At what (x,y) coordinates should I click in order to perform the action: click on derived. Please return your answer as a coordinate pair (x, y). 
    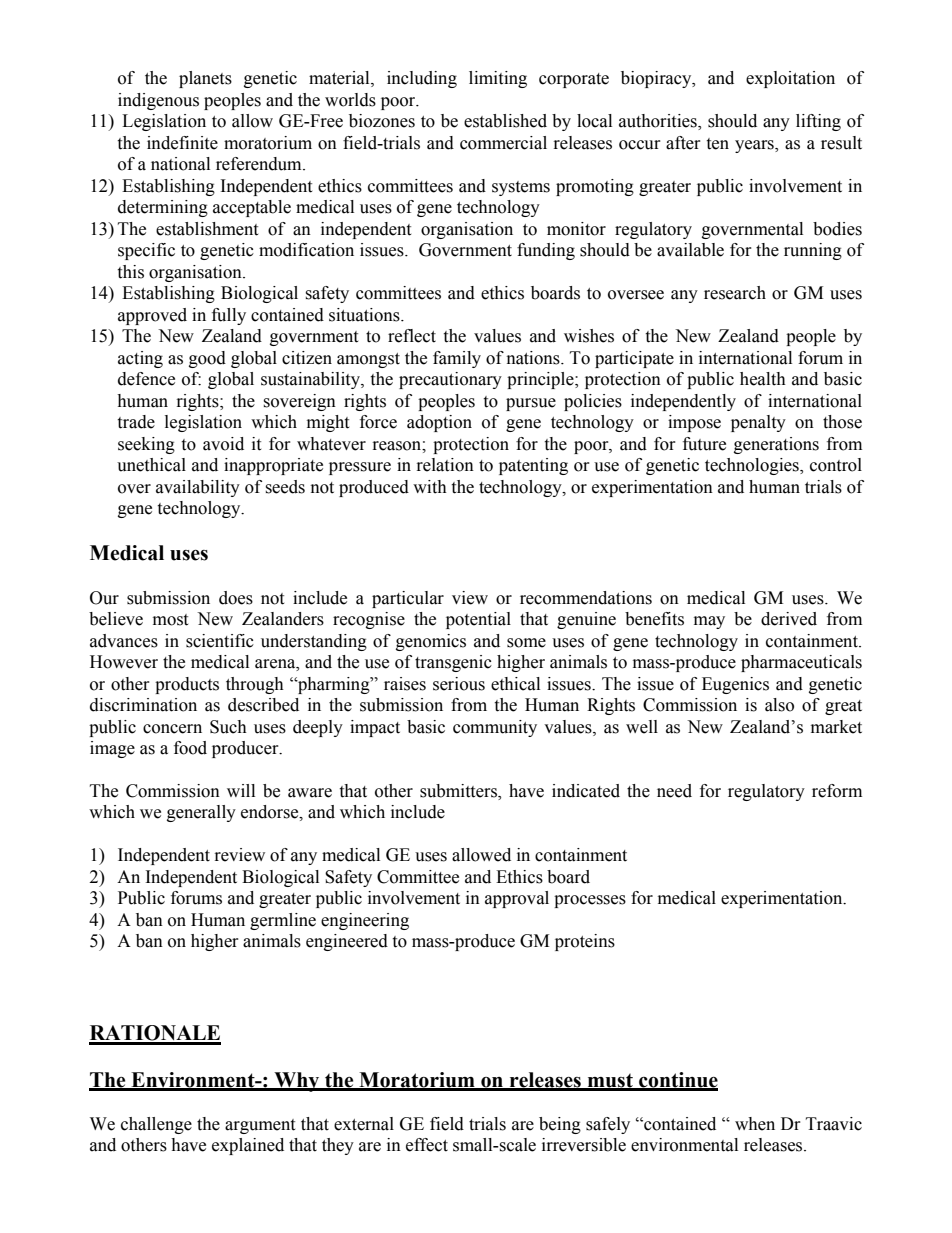
    Looking at the image, I should click on (789, 619).
